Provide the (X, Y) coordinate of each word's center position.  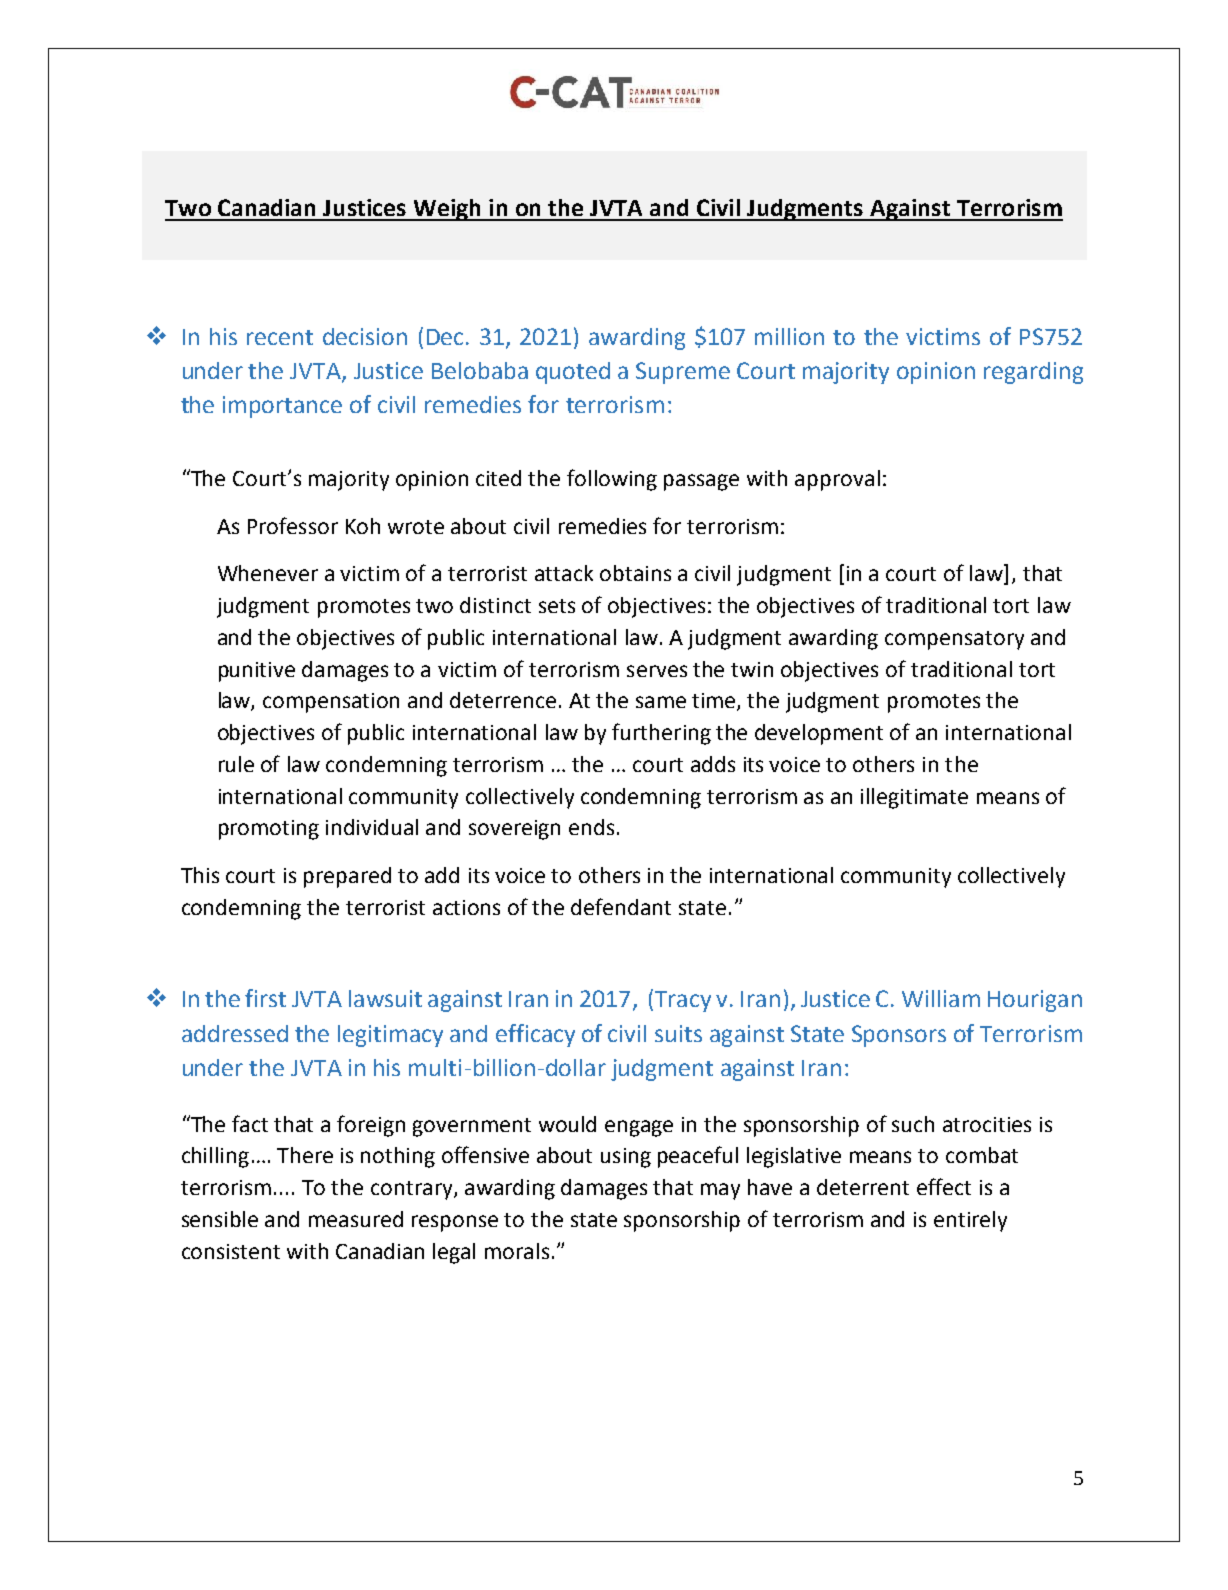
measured (356, 1219)
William (941, 998)
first (265, 998)
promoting (269, 830)
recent (280, 337)
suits (678, 1033)
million (789, 336)
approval (837, 480)
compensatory (954, 640)
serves (657, 671)
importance (282, 407)
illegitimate (914, 798)
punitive (257, 672)
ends (591, 827)
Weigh (447, 210)
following (612, 480)
